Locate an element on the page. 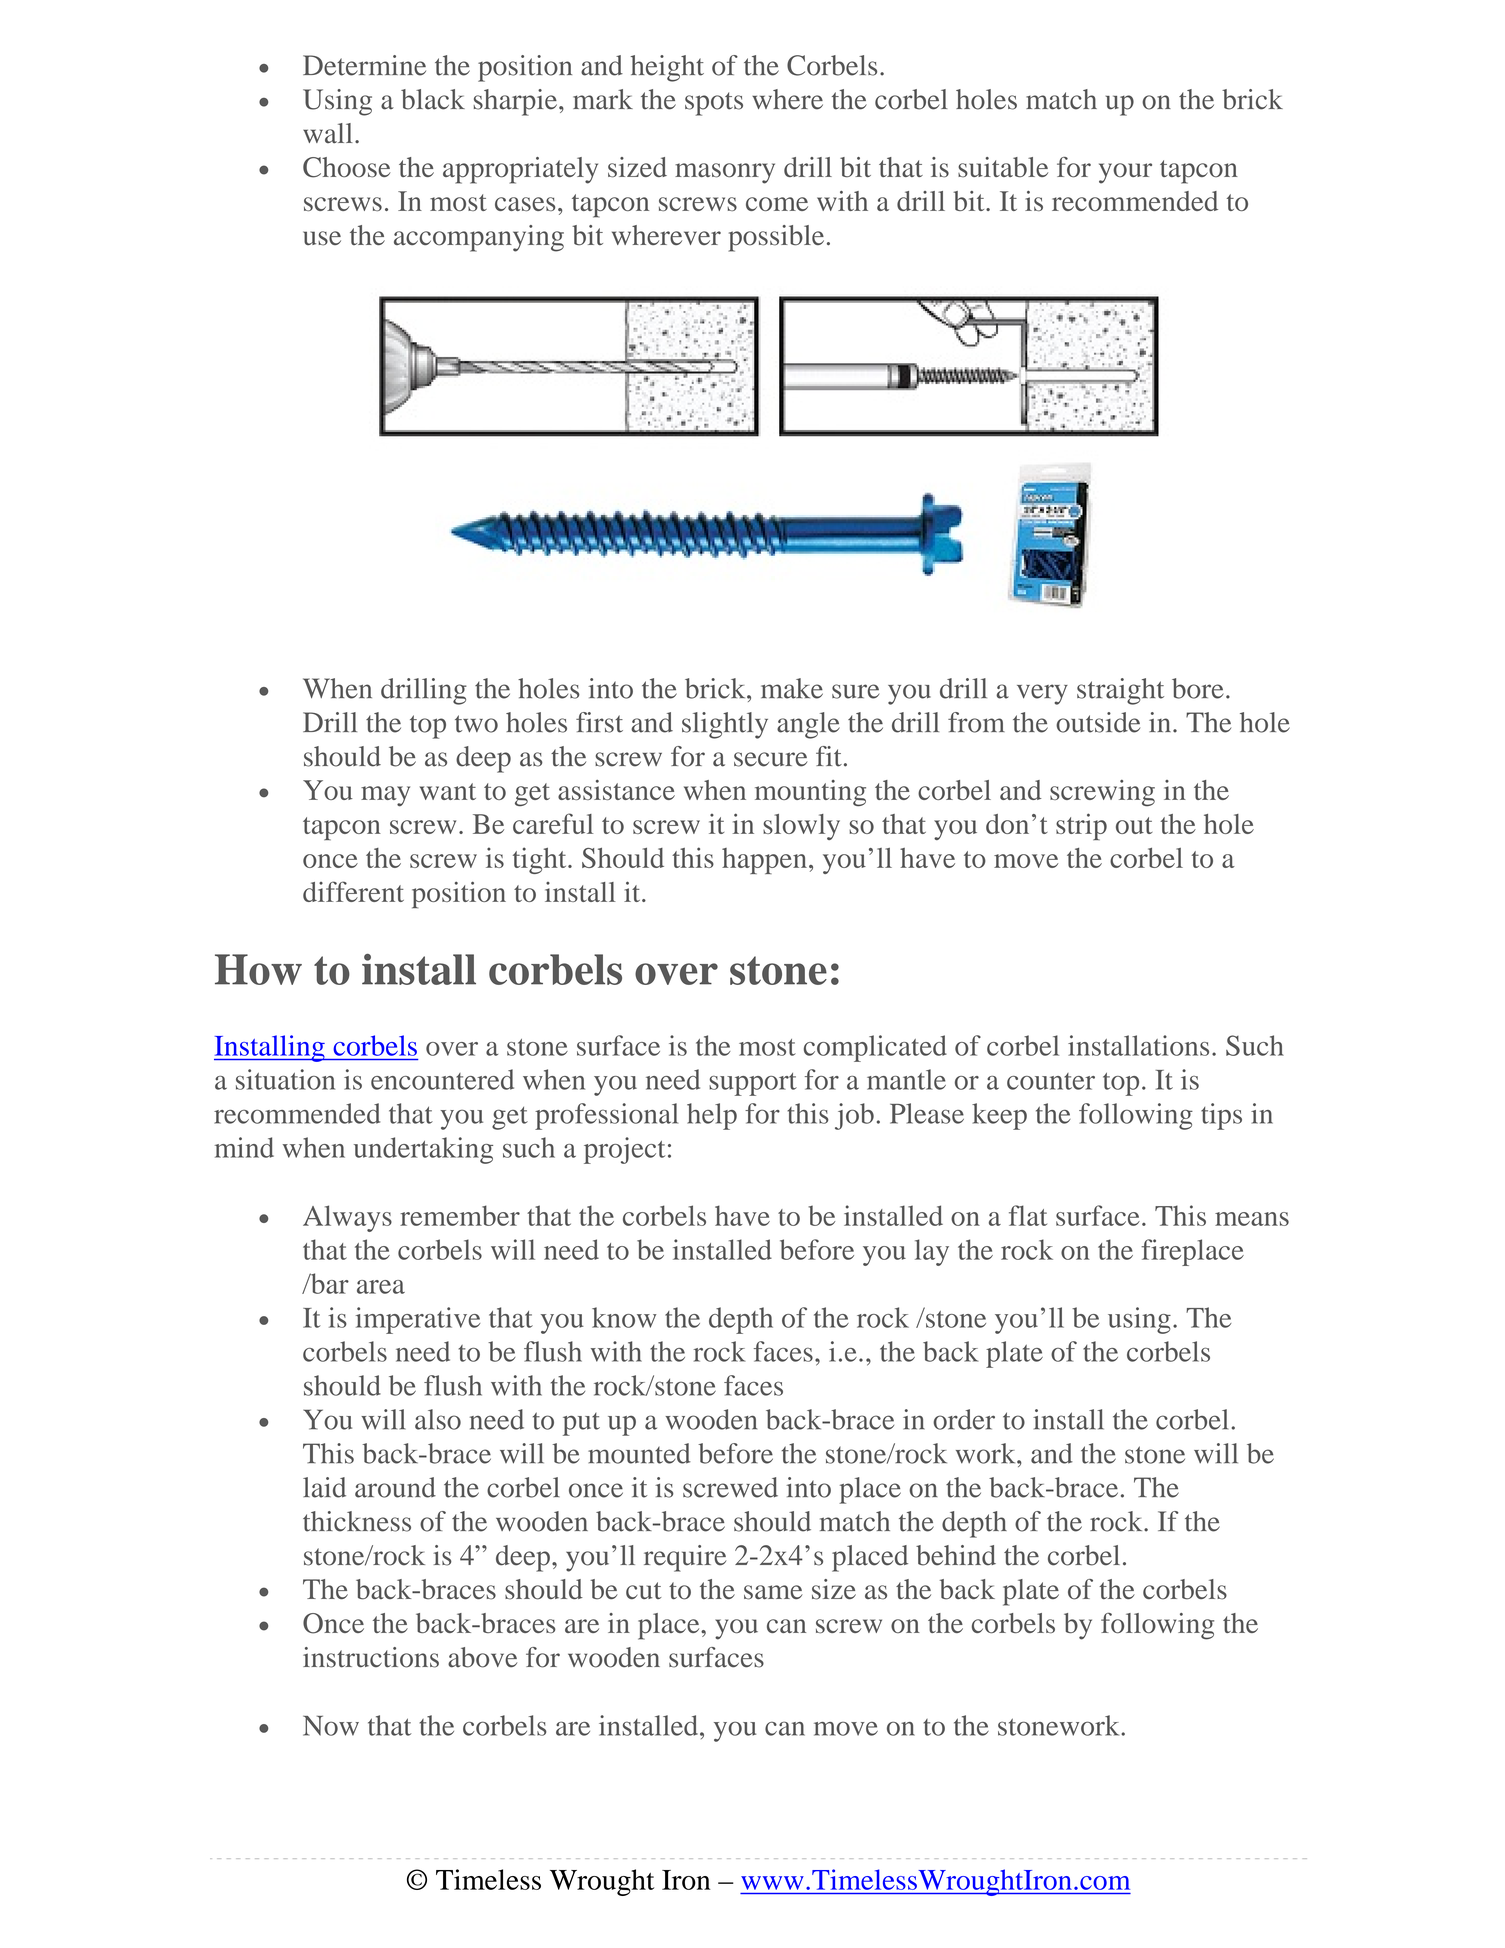 The width and height of the image is (1505, 1948). flat is located at coordinates (1028, 1215).
